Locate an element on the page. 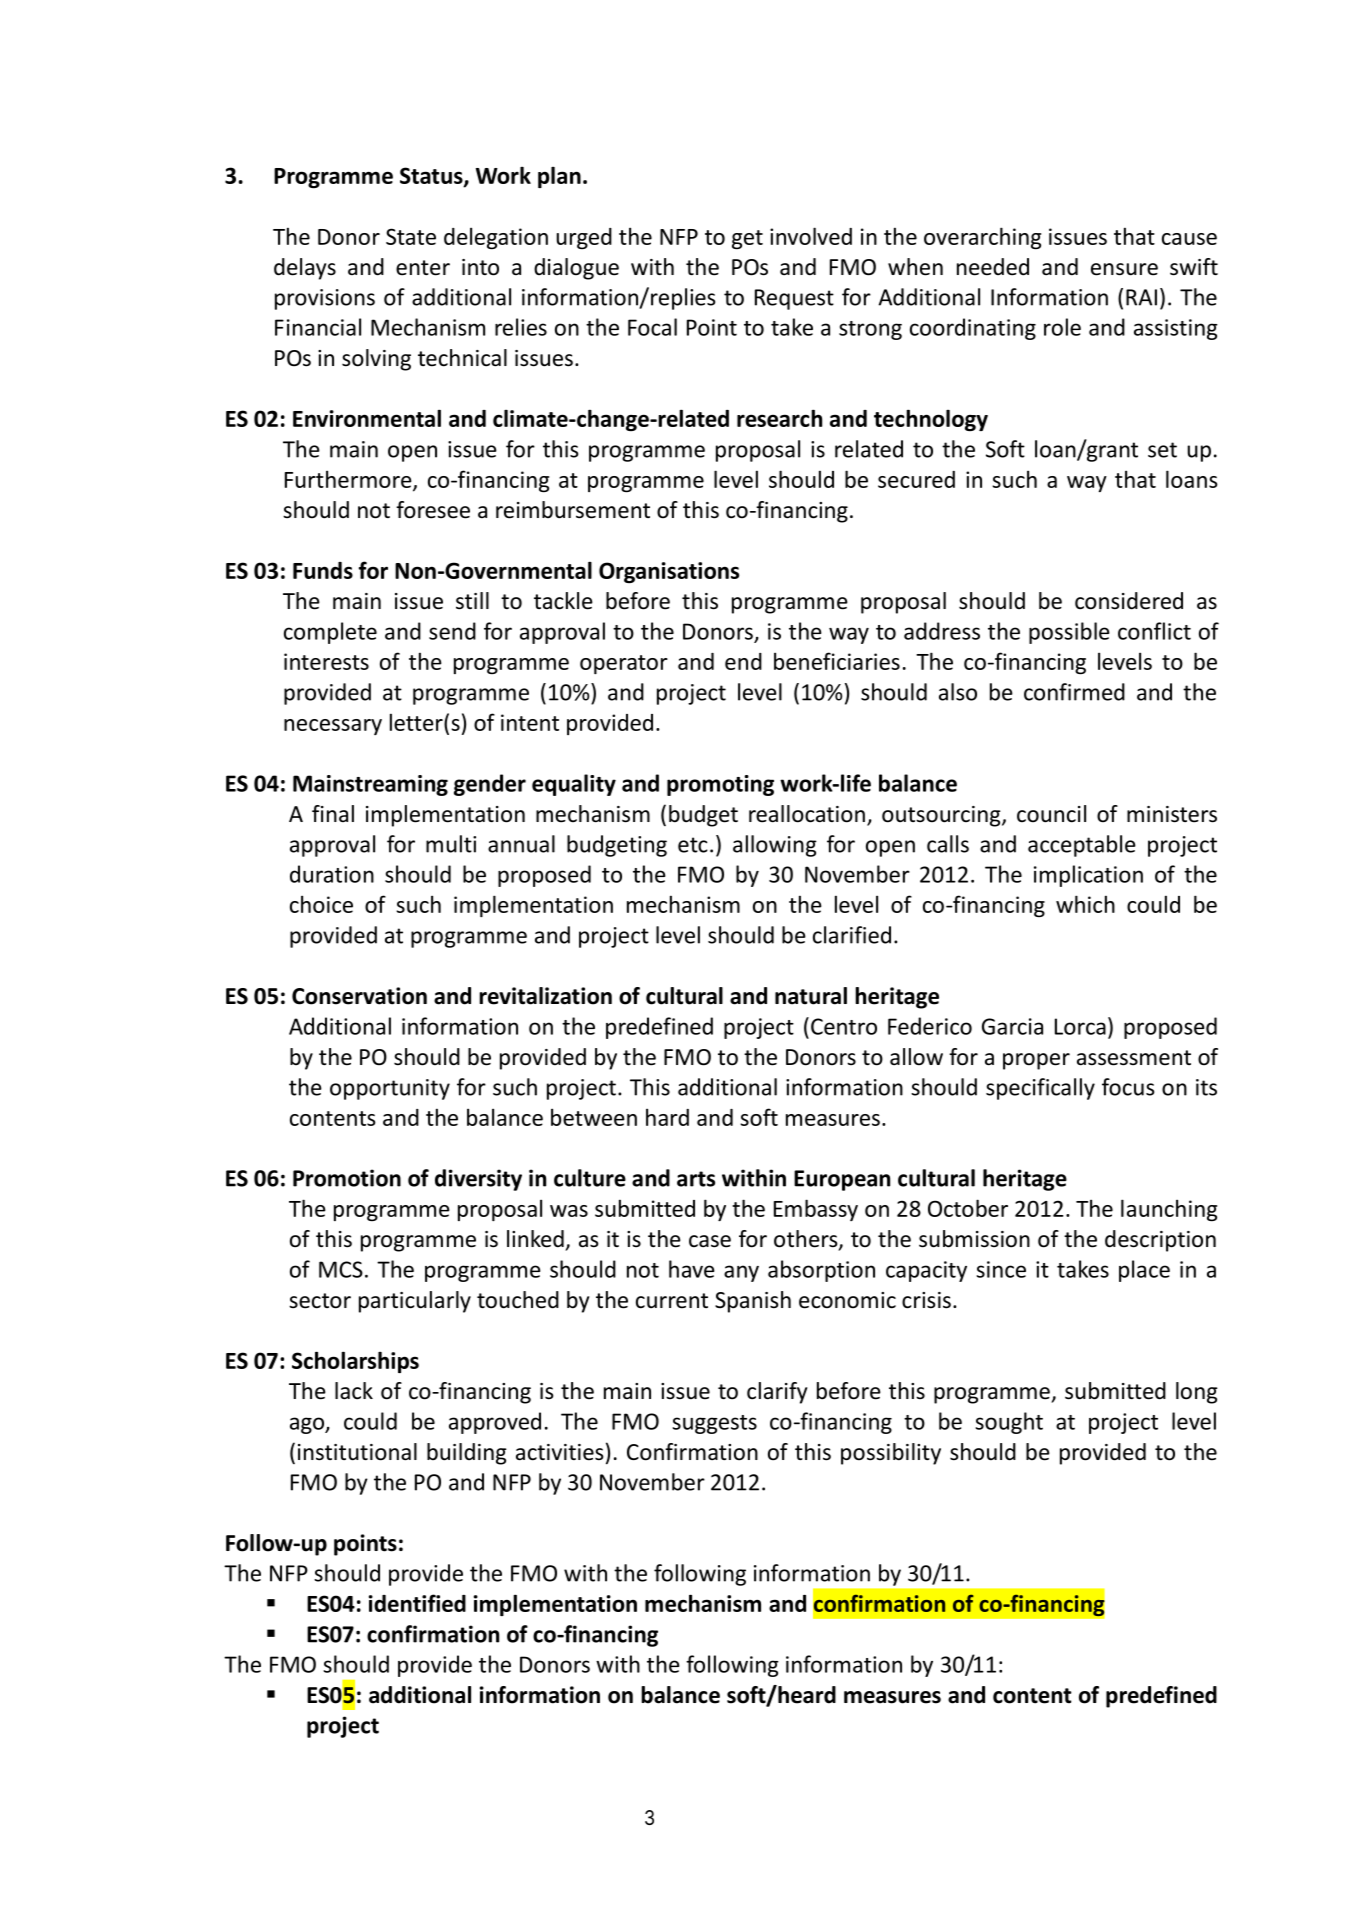  foresee is located at coordinates (433, 510).
